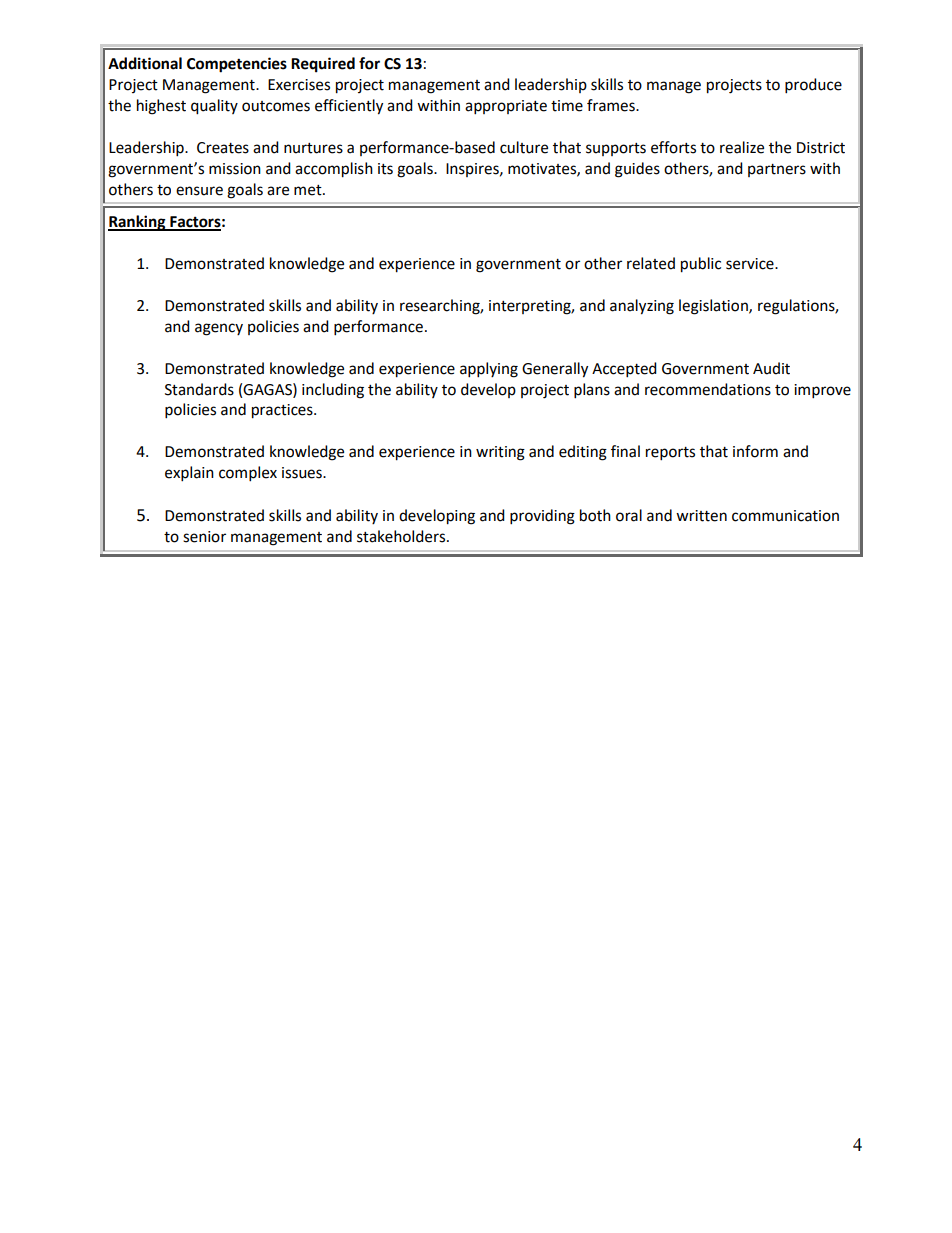 Image resolution: width=952 pixels, height=1233 pixels. What do you see at coordinates (204, 537) in the page?
I see `senior` at bounding box center [204, 537].
